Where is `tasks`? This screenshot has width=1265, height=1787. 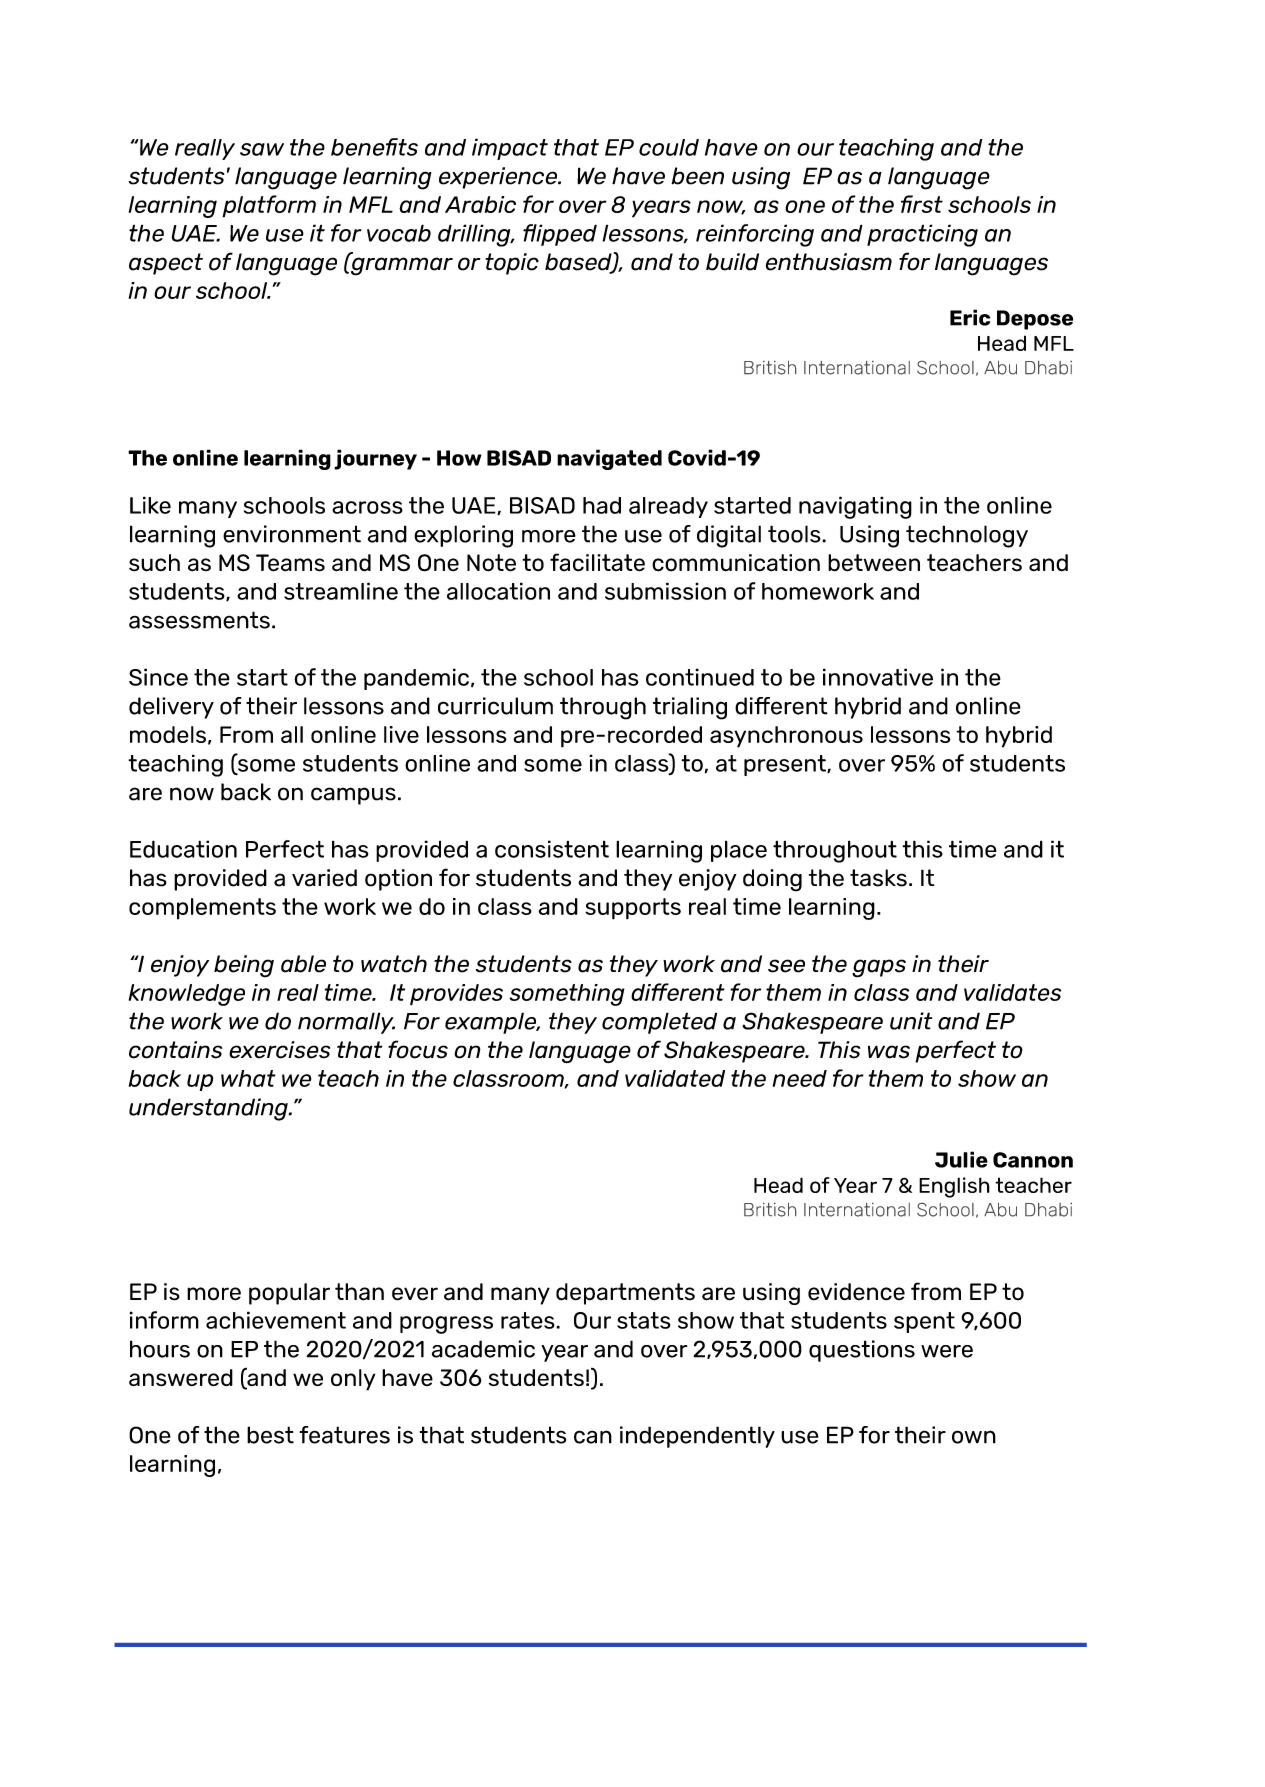 tasks is located at coordinates (878, 878).
